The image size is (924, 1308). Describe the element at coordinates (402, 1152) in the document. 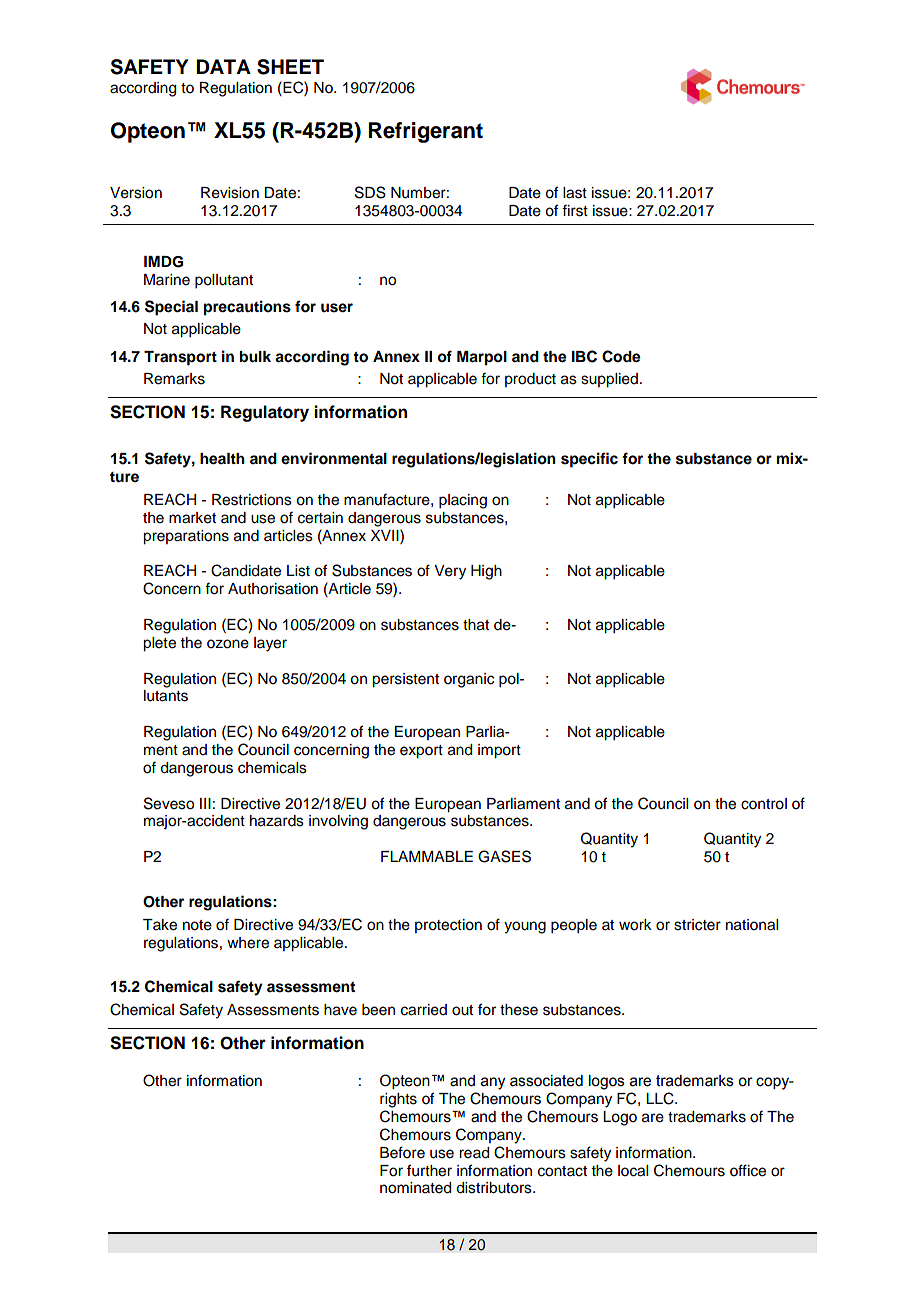

I see `Before` at that location.
